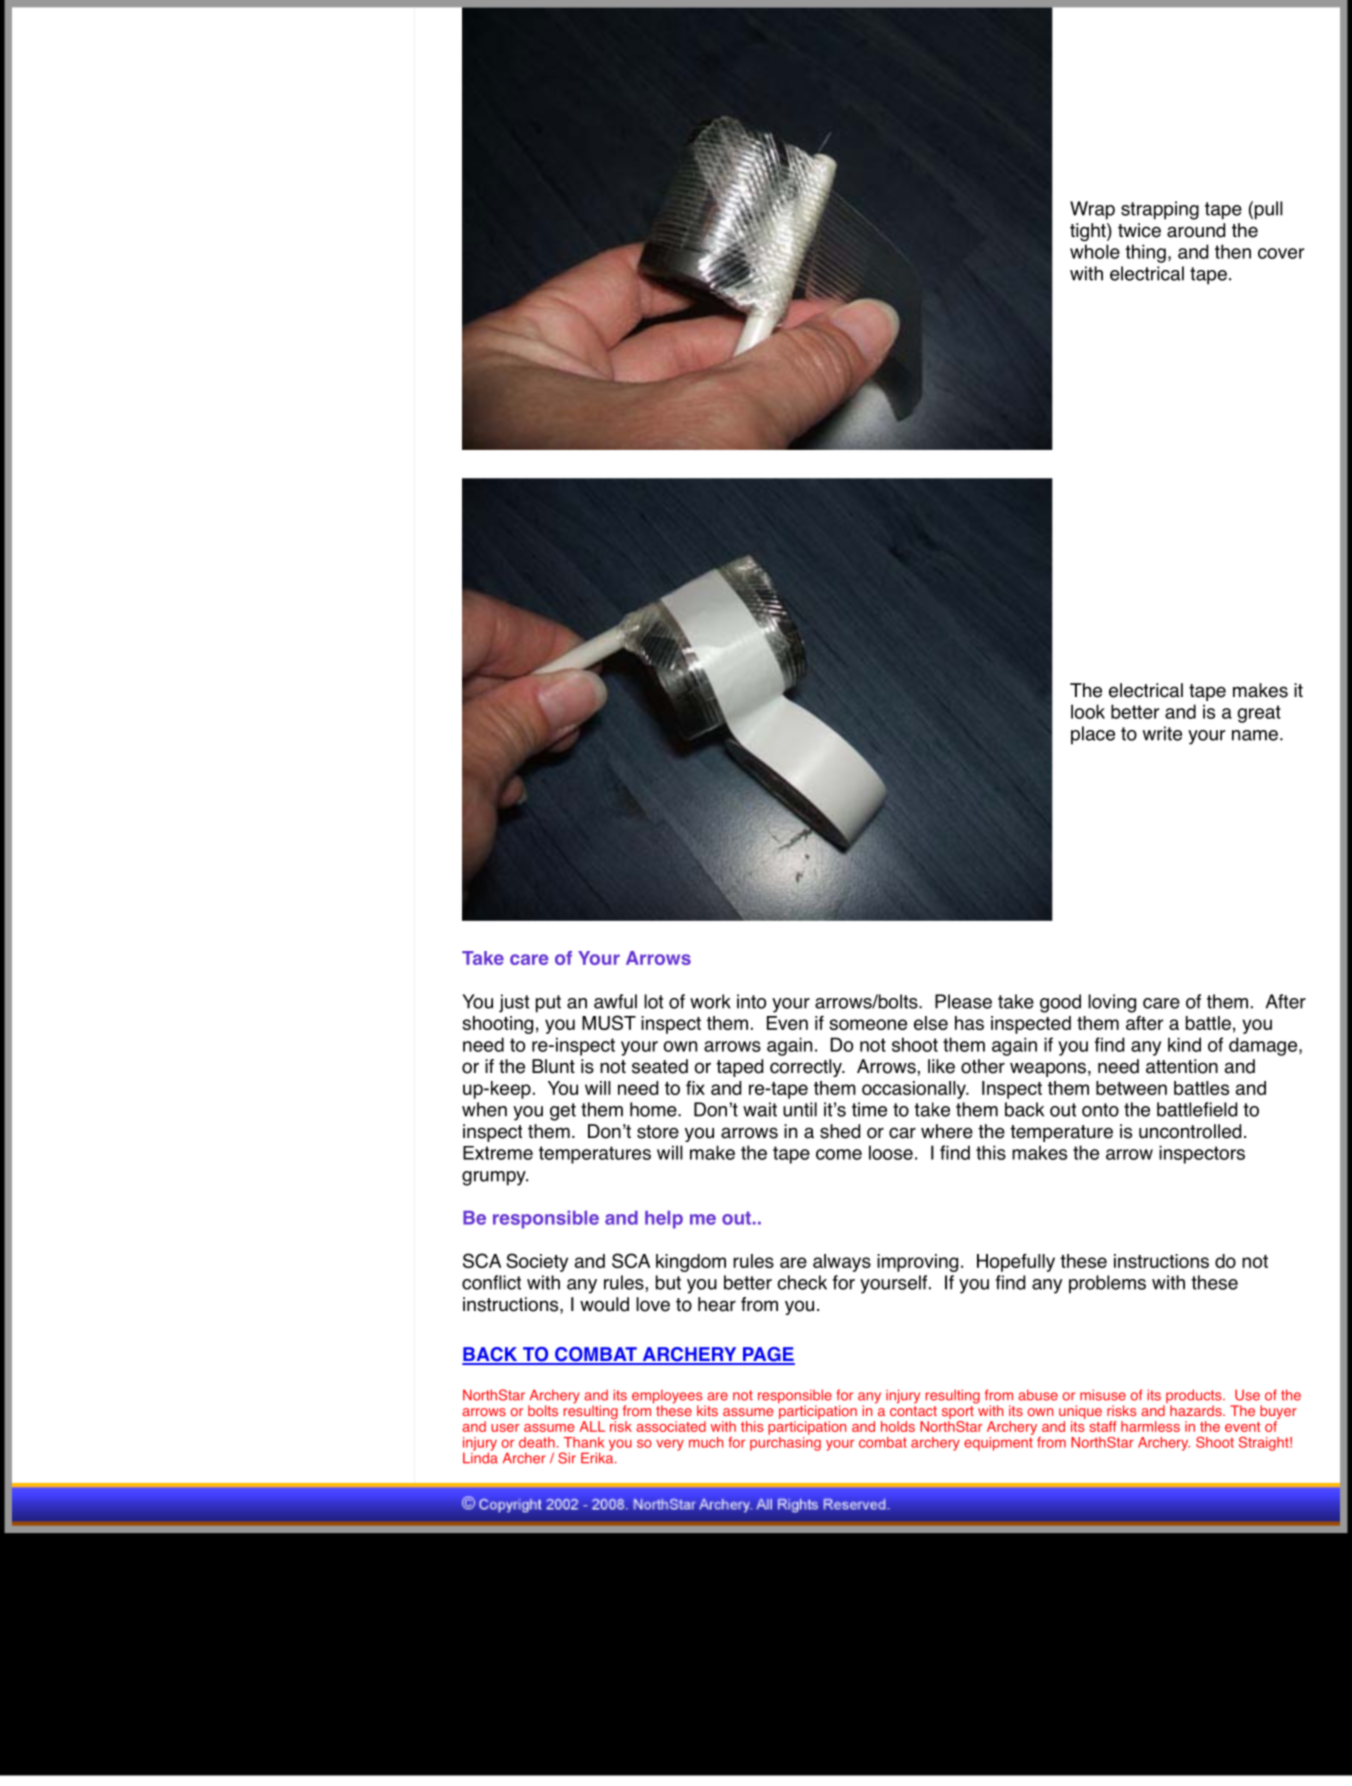 Image resolution: width=1352 pixels, height=1786 pixels. Describe the element at coordinates (898, 1426) in the screenshot. I see `holds` at that location.
